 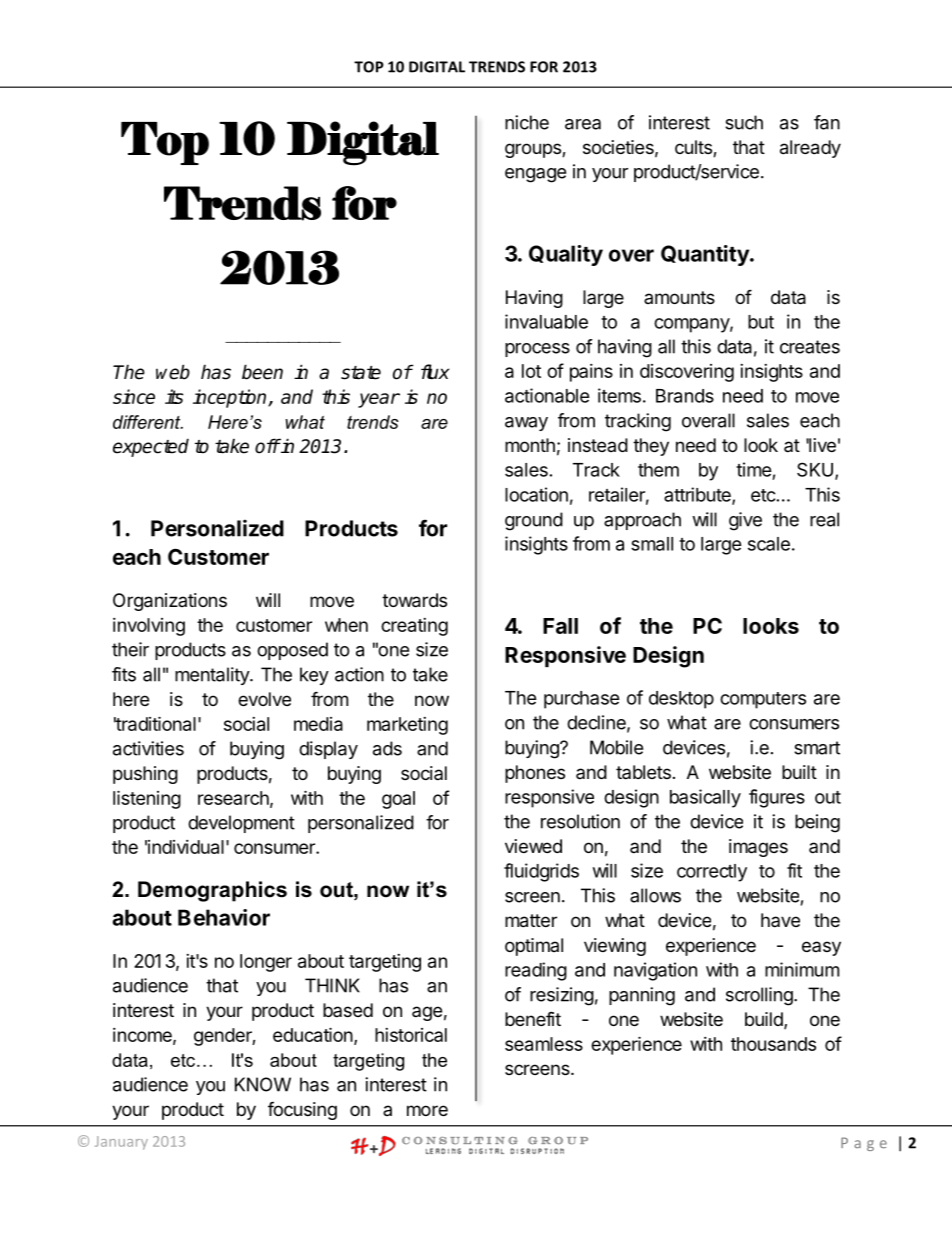 What do you see at coordinates (534, 150) in the screenshot?
I see `groups` at bounding box center [534, 150].
